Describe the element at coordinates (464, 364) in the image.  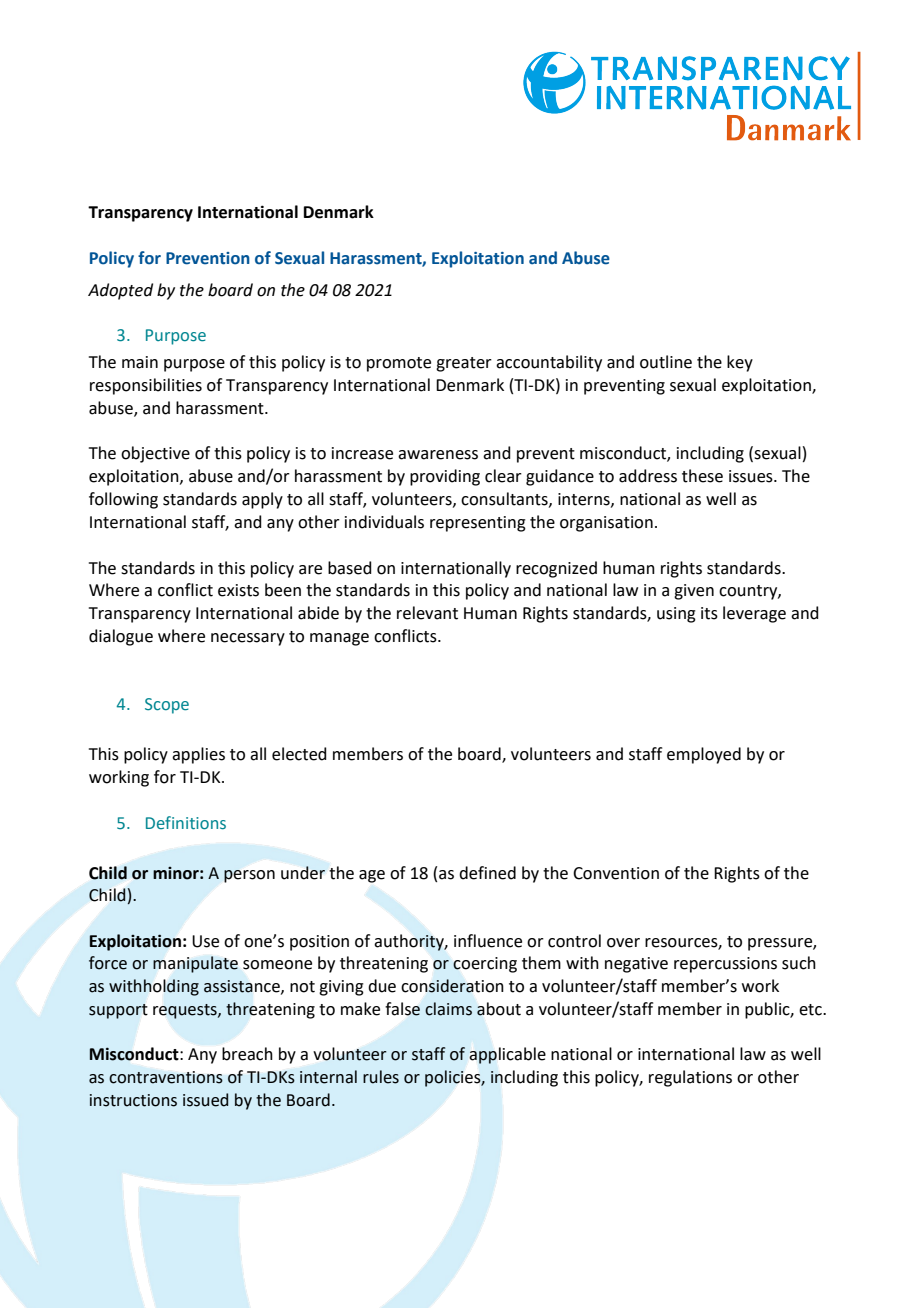
I see `greater` at that location.
